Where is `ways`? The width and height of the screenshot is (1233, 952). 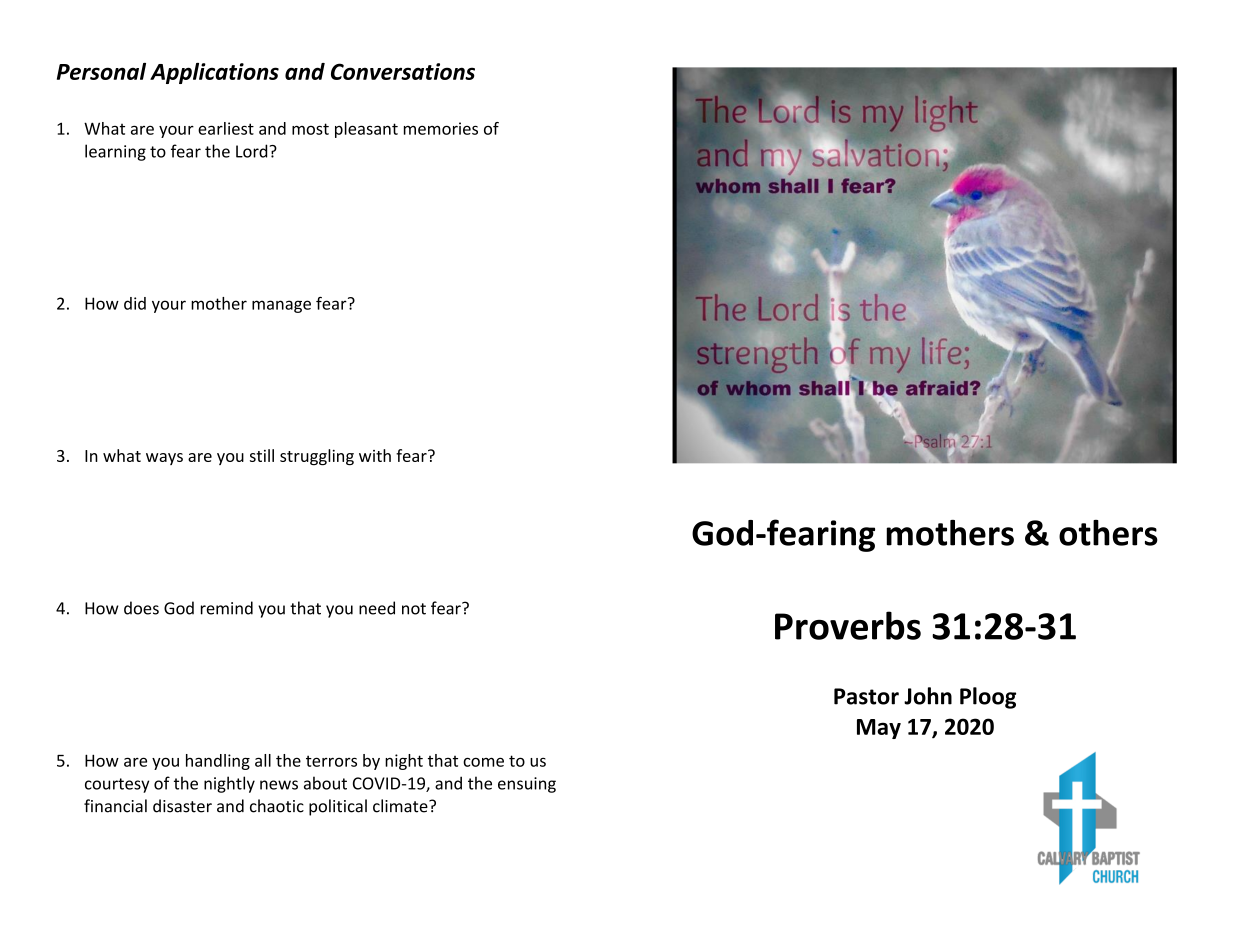 ways is located at coordinates (164, 459).
